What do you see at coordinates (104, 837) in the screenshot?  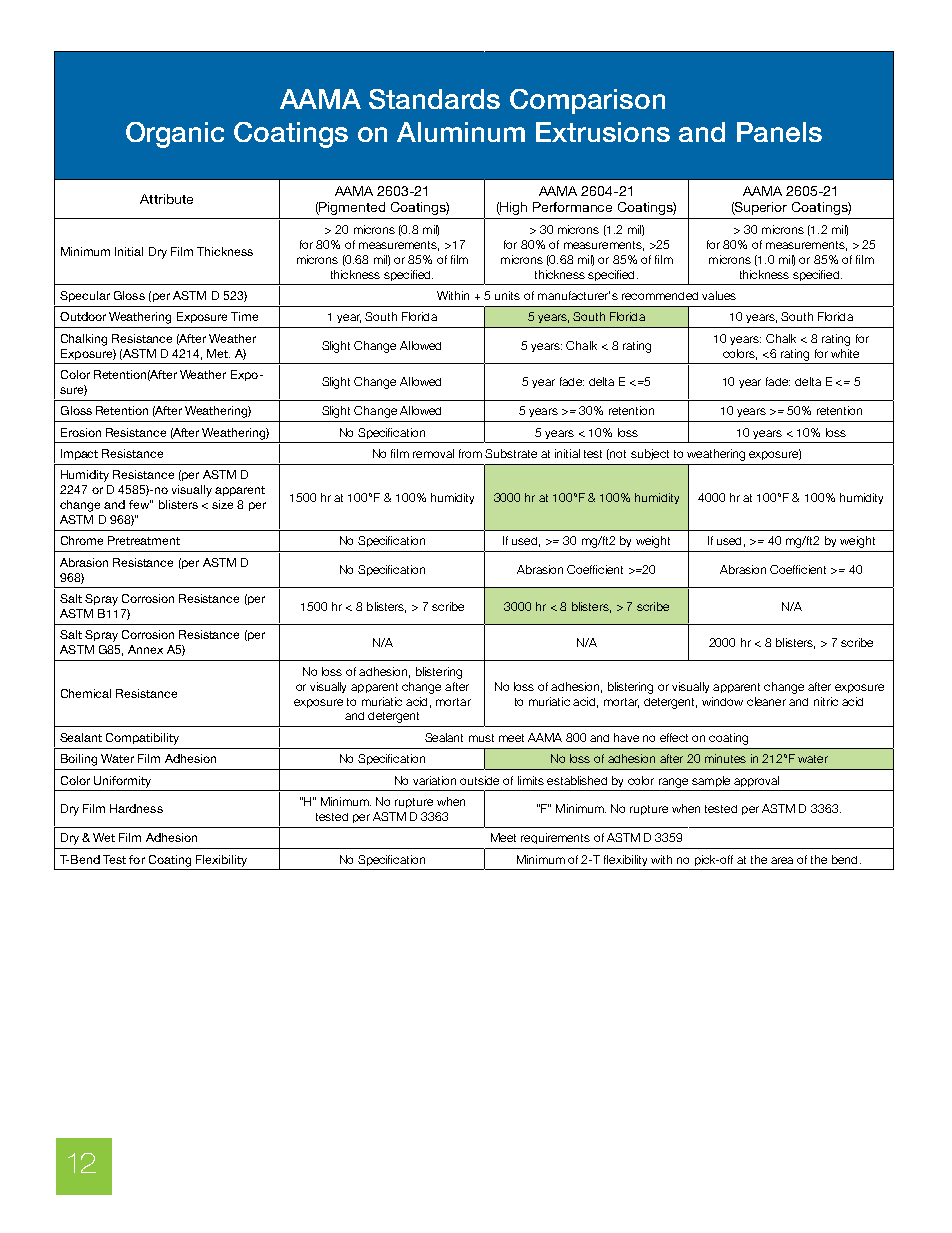 I see `Wet` at bounding box center [104, 837].
